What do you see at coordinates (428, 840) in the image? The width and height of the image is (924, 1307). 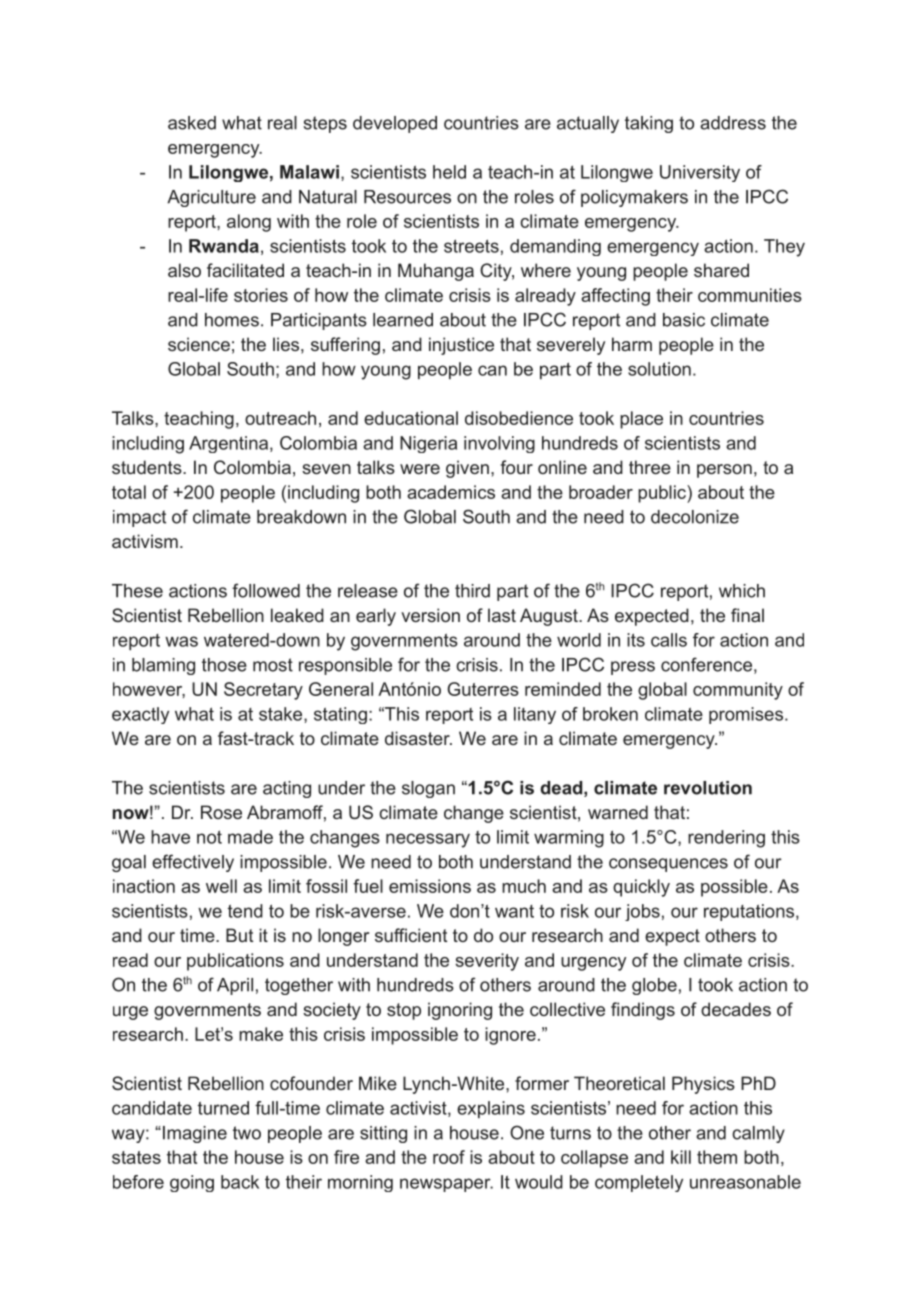 I see `necessary` at bounding box center [428, 840].
